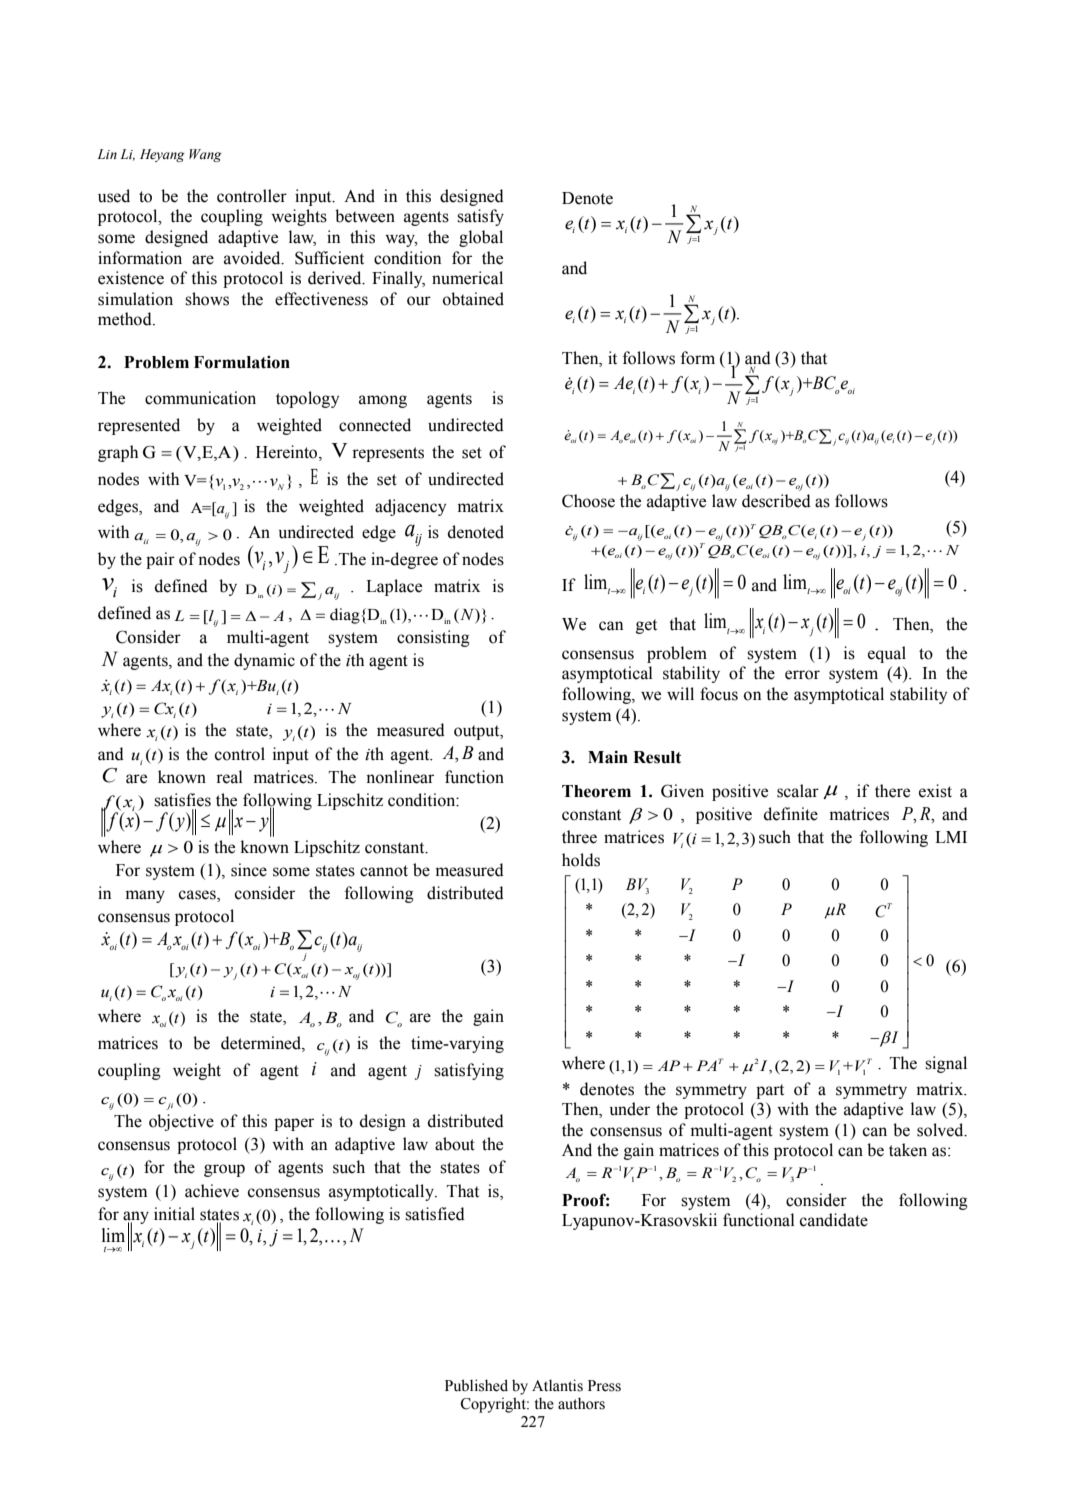 This image has height=1508, width=1066. I want to click on described, so click(776, 501).
